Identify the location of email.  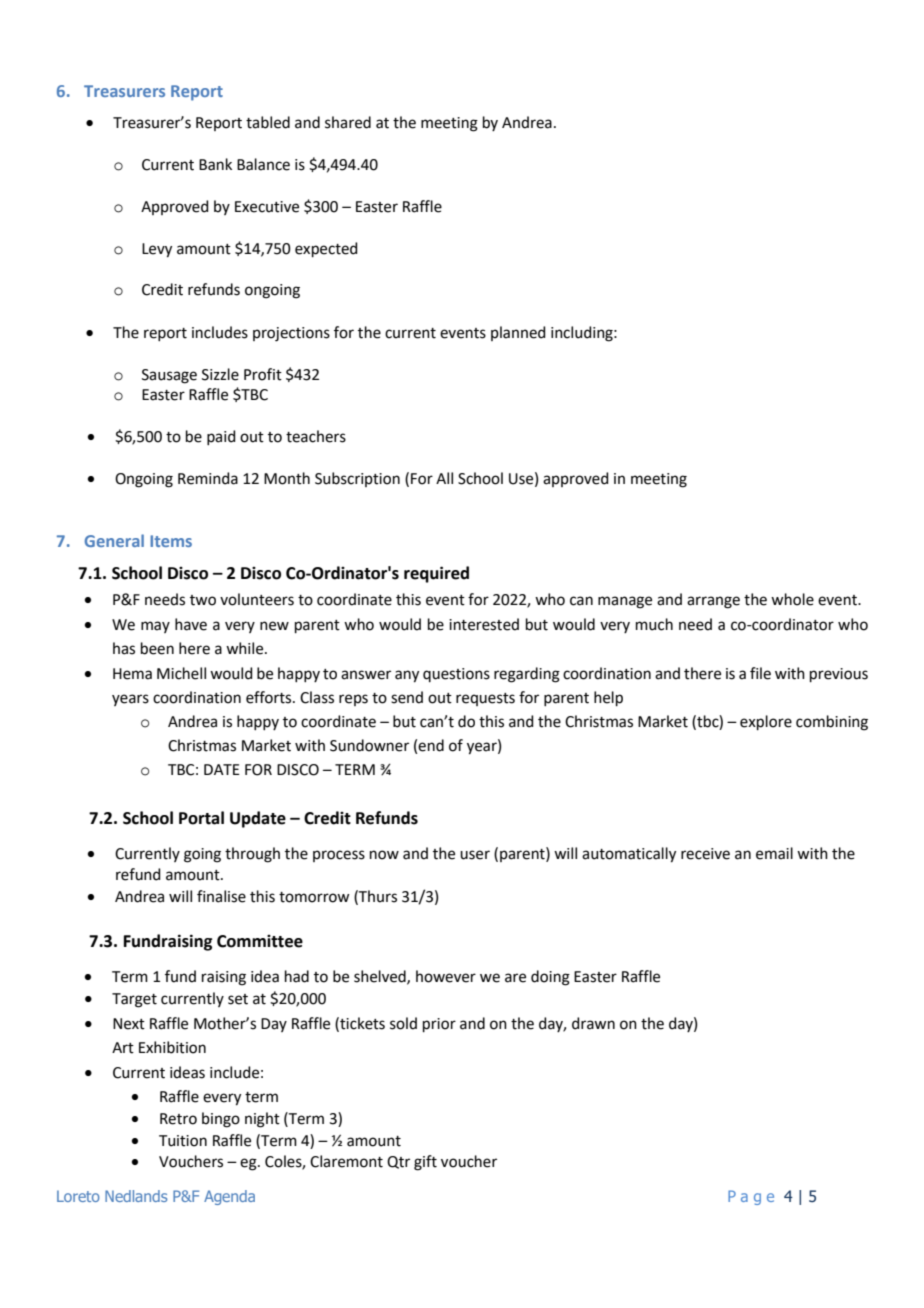
(774, 853).
